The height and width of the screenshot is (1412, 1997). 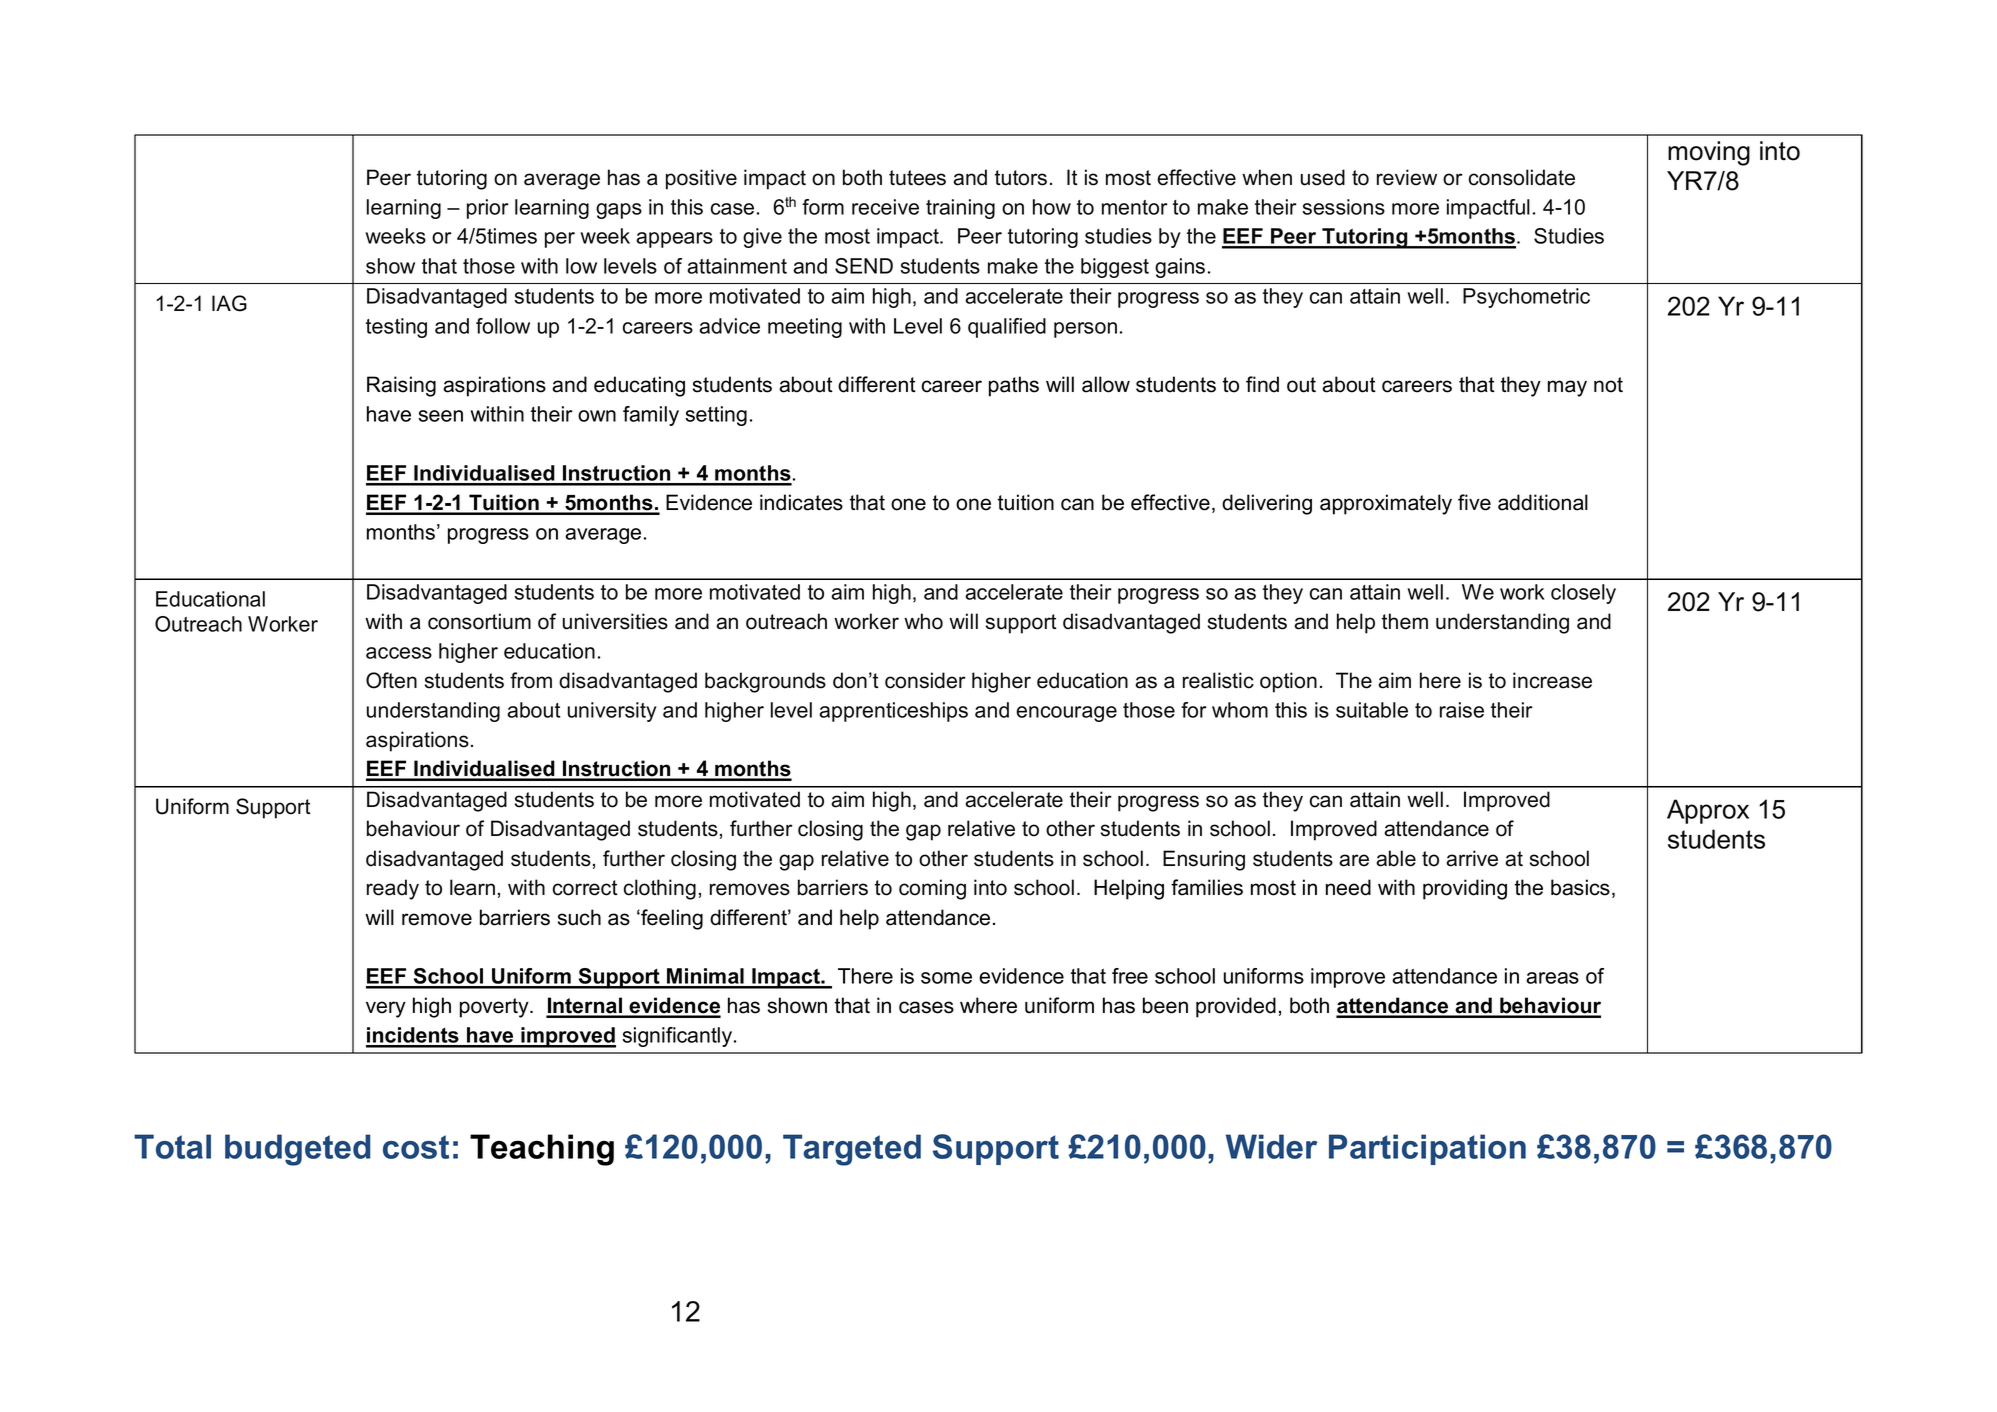 What do you see at coordinates (925, 680) in the screenshot?
I see `consider` at bounding box center [925, 680].
